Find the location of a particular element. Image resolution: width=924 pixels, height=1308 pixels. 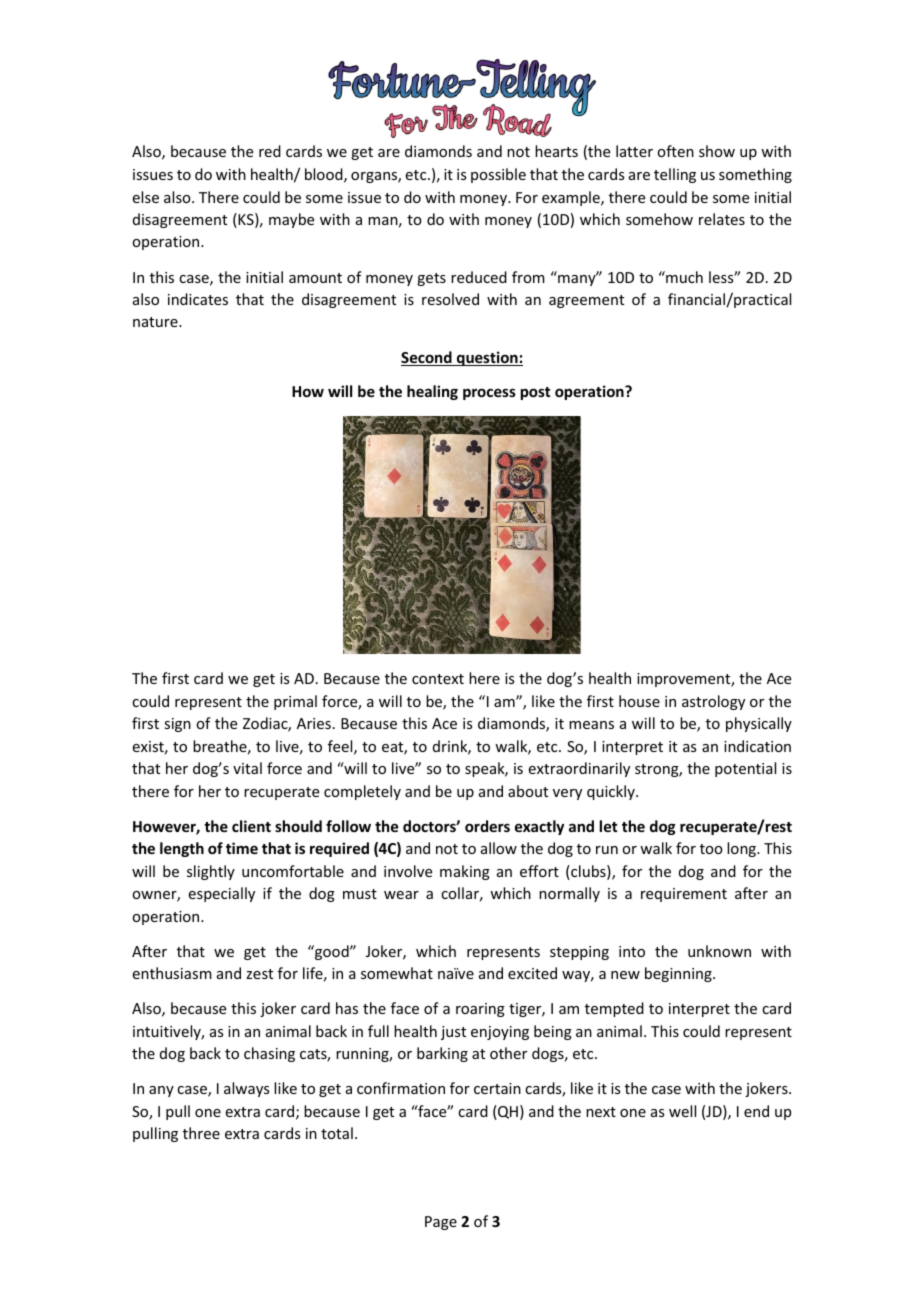

three is located at coordinates (201, 1133).
